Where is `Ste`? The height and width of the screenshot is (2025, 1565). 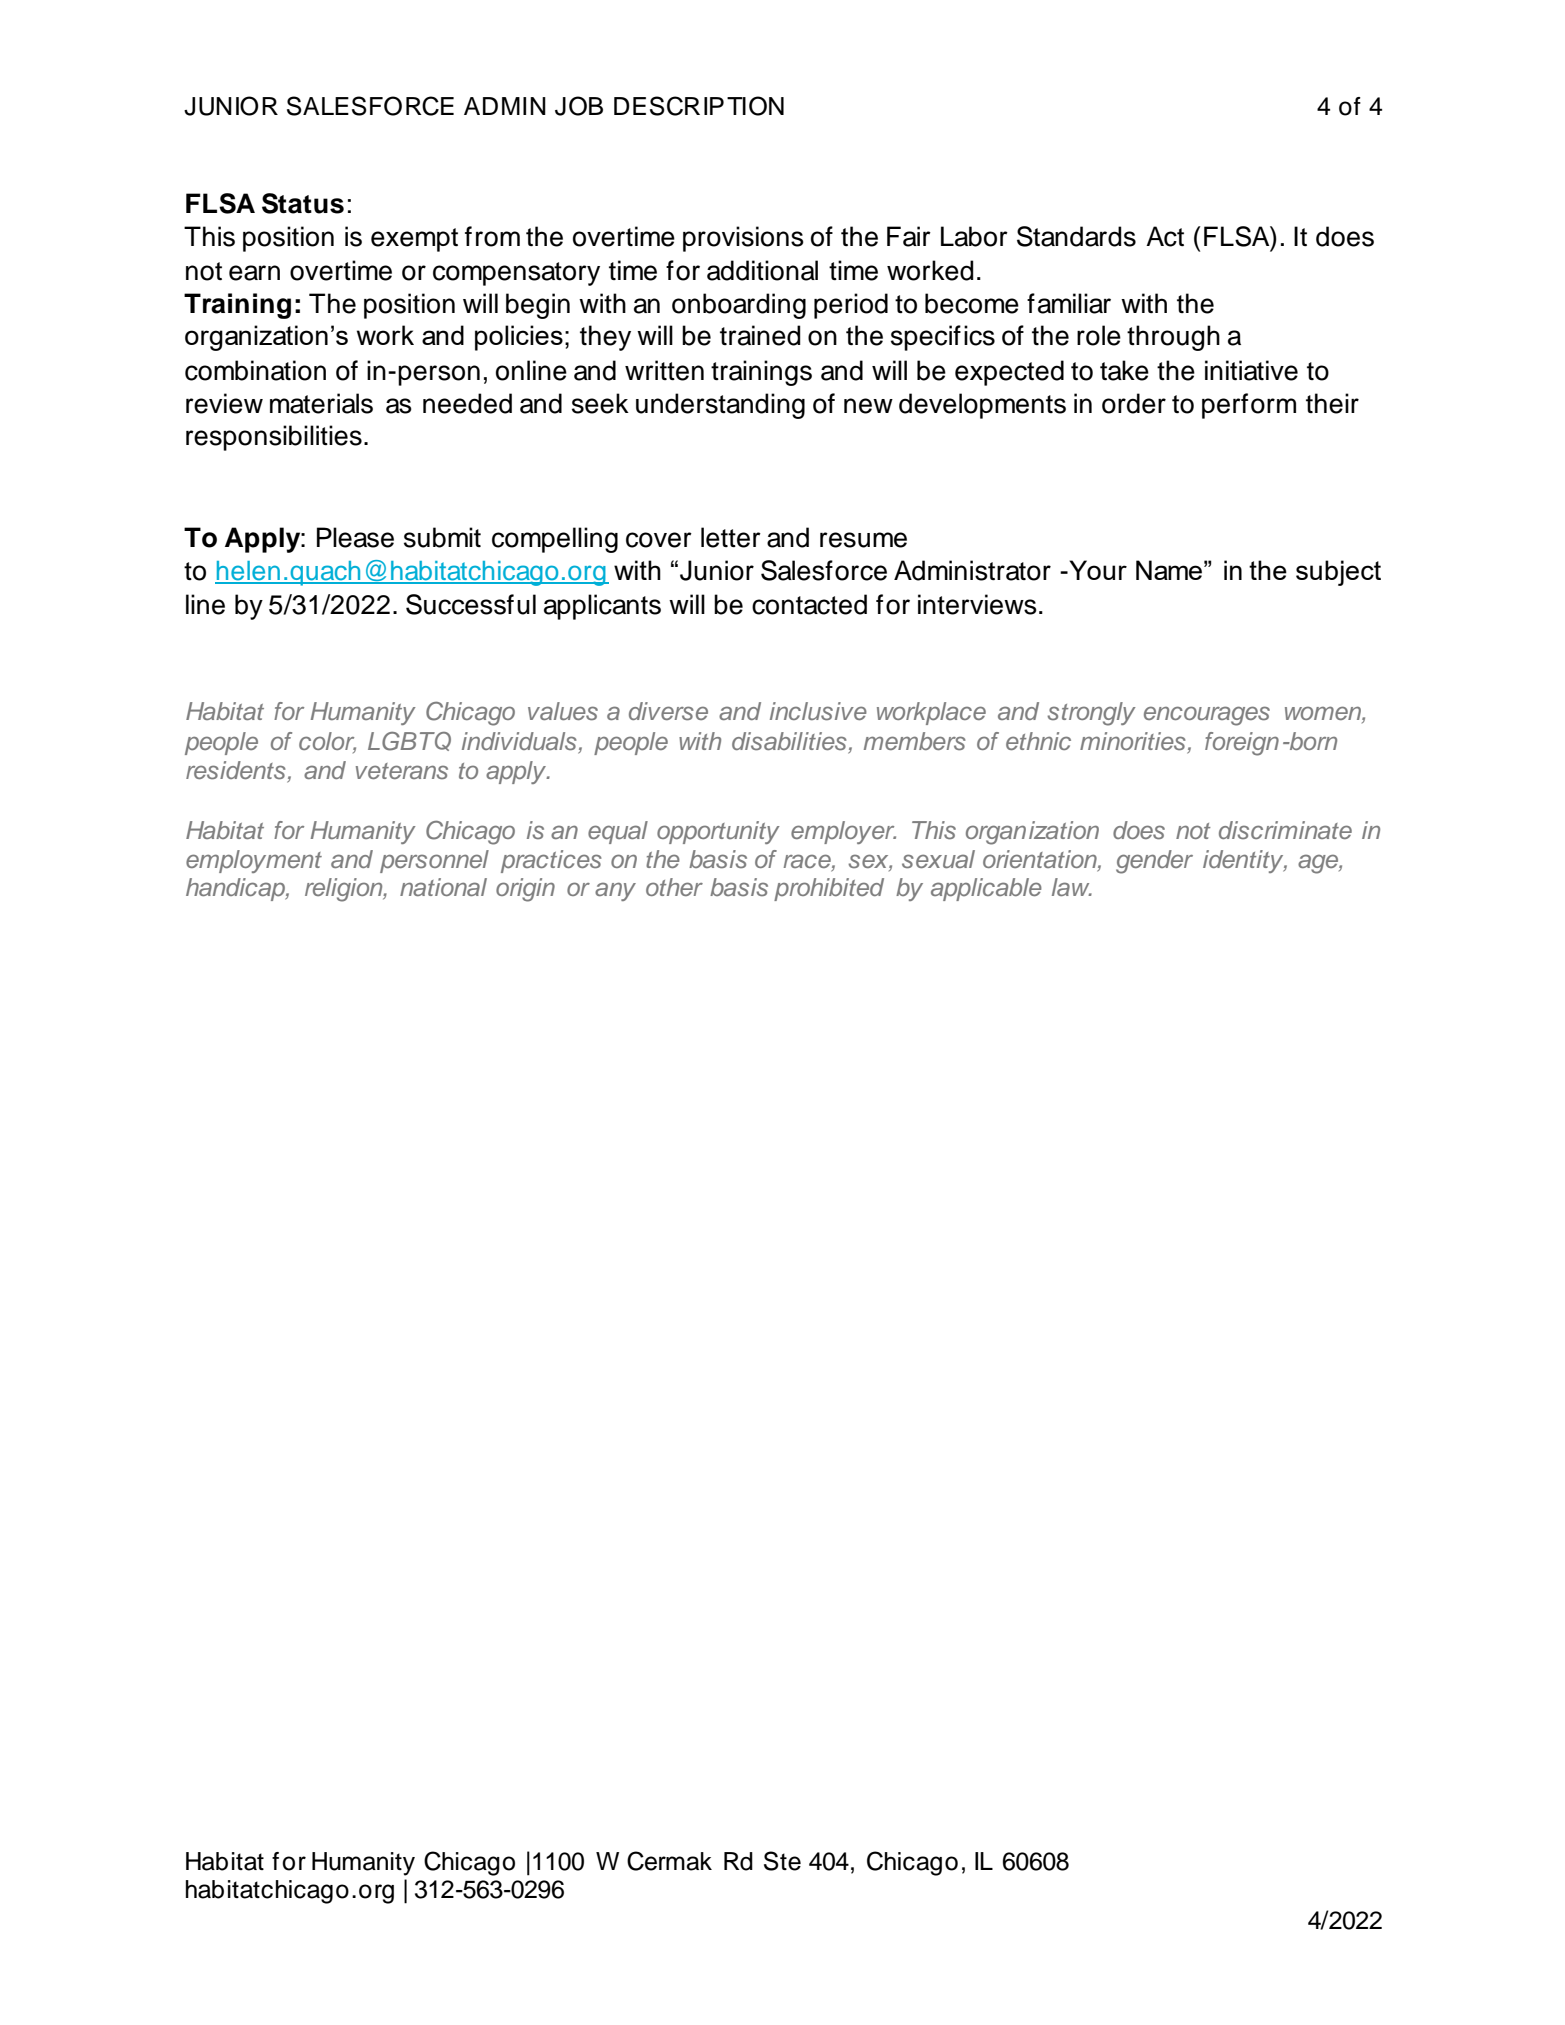
Ste is located at coordinates (782, 1861).
